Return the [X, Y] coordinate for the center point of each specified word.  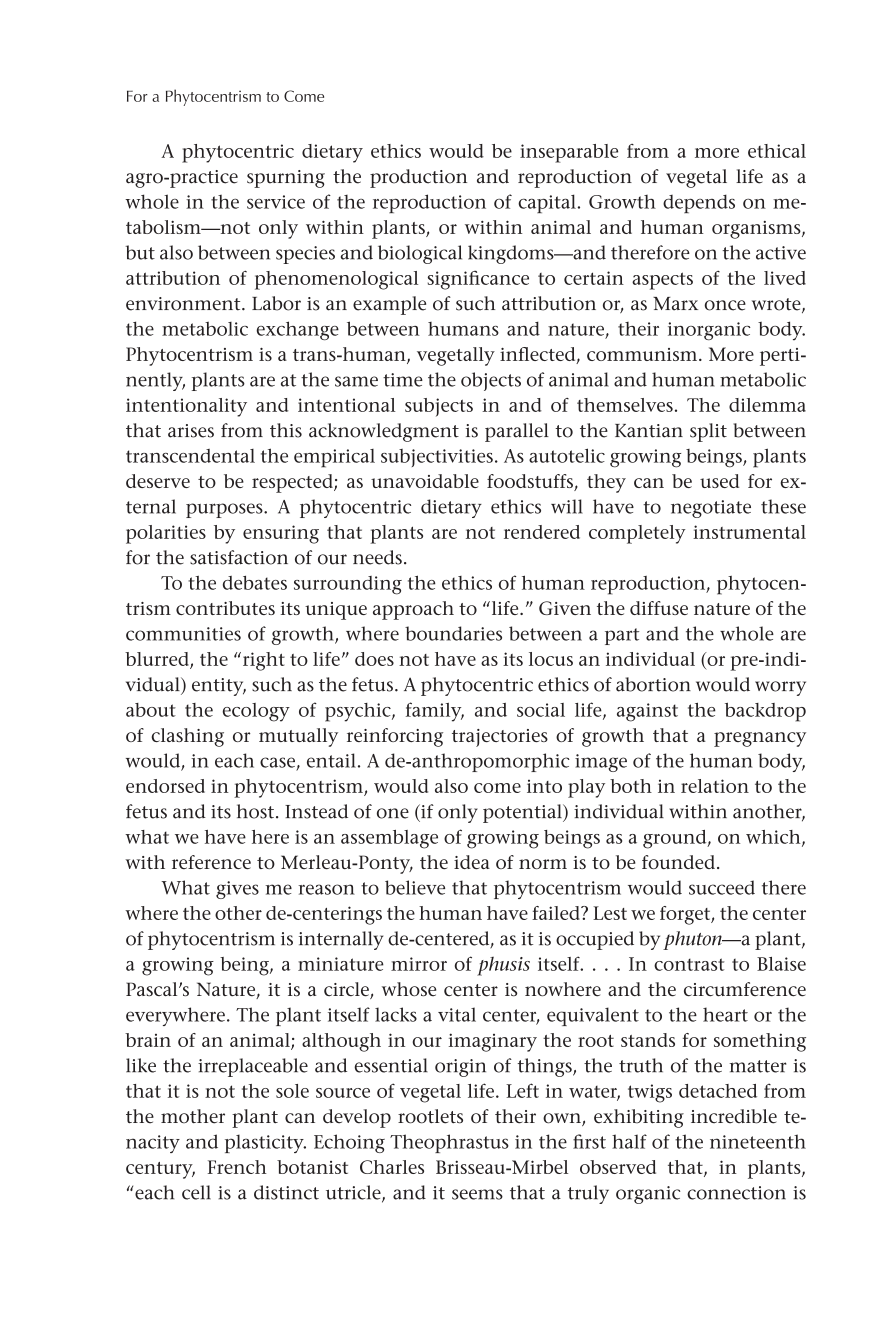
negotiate [711, 509]
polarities [166, 534]
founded [678, 862]
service [276, 202]
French [237, 1167]
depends [699, 203]
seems [477, 1194]
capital [547, 203]
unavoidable [425, 481]
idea [472, 862]
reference [211, 862]
